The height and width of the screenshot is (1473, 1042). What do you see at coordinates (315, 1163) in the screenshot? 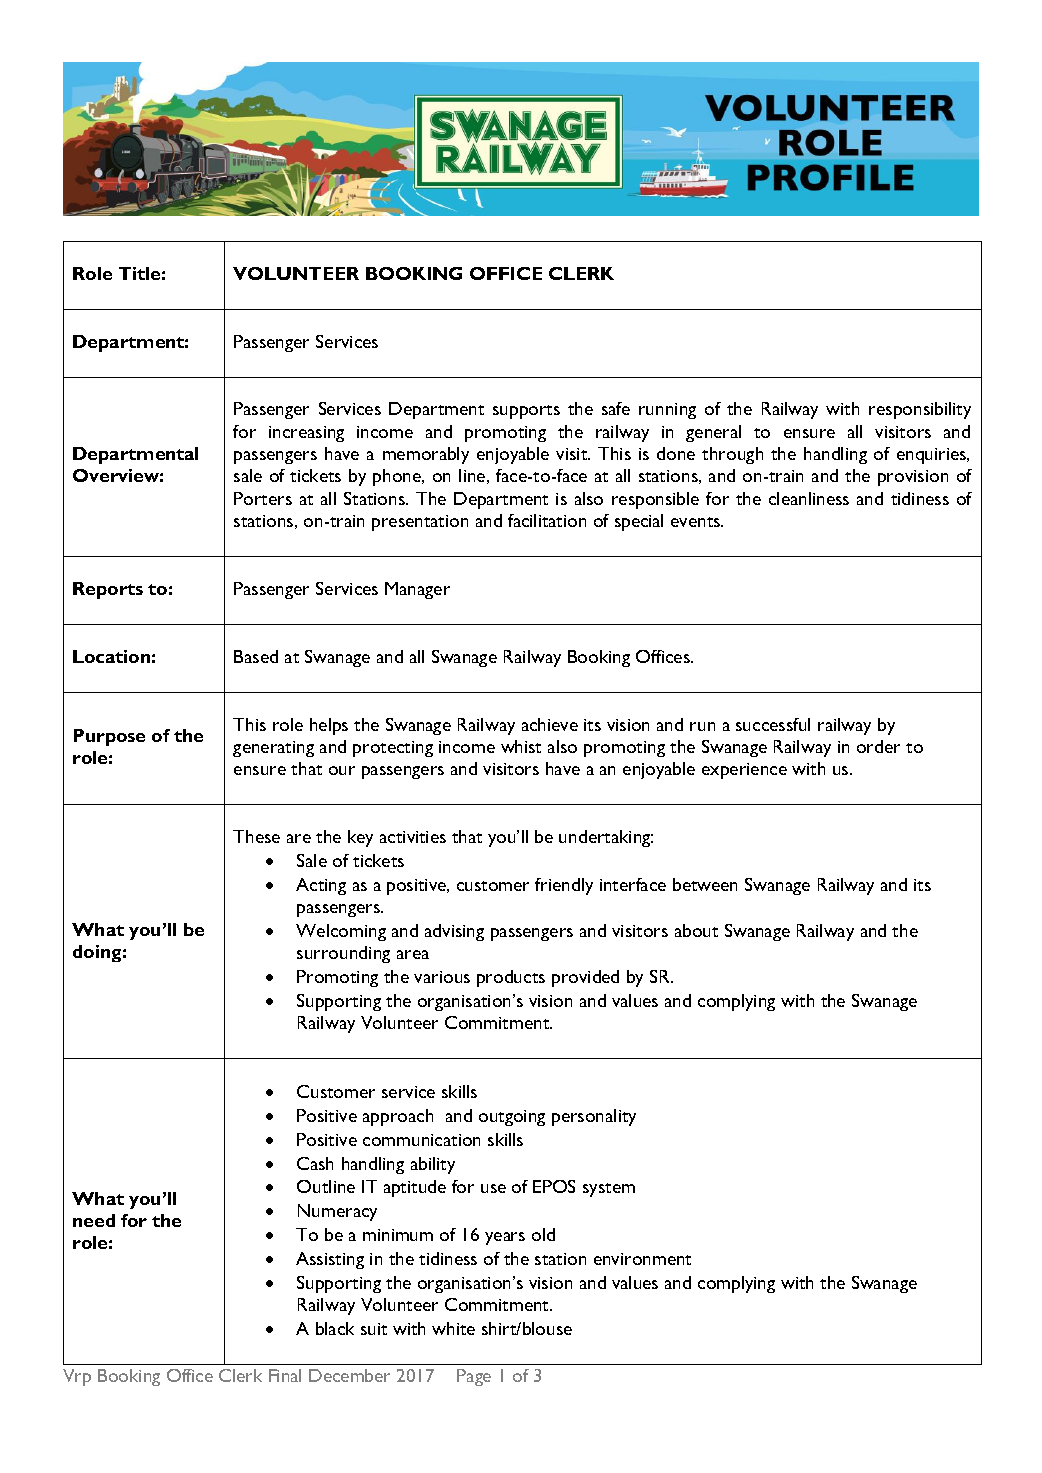
I see `Cash` at bounding box center [315, 1163].
